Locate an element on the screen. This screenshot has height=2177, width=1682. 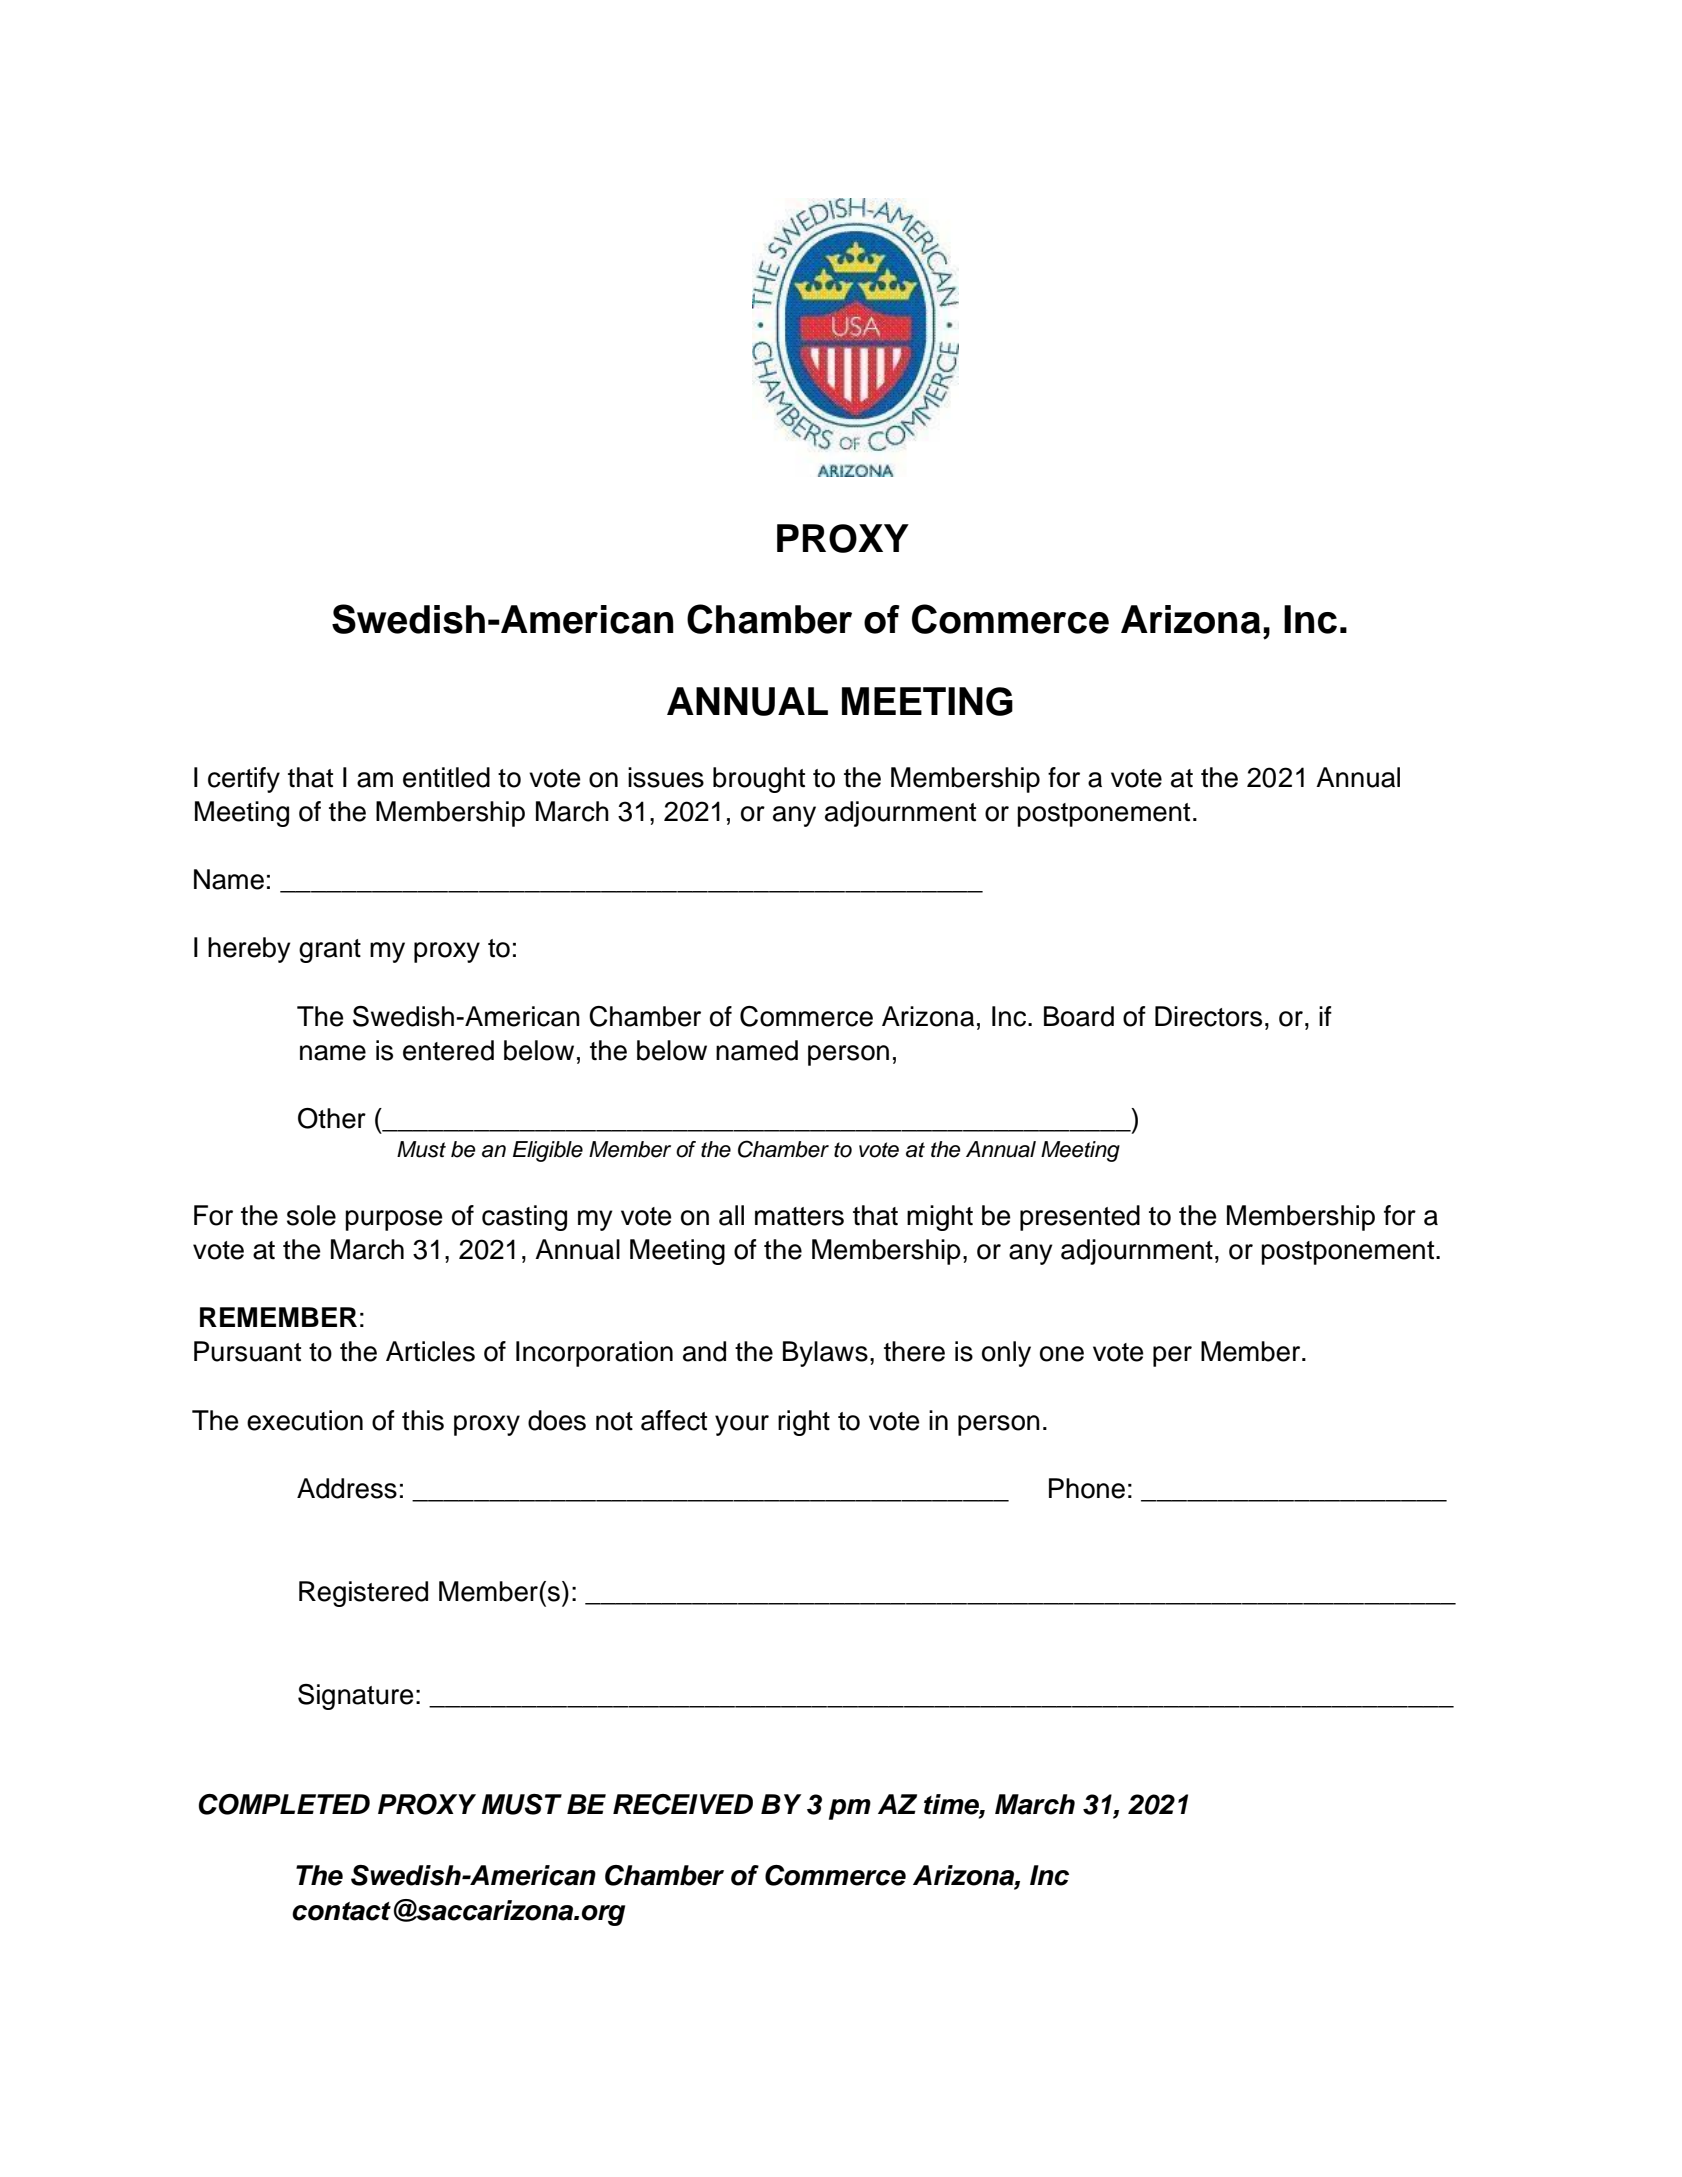
brought is located at coordinates (759, 780).
